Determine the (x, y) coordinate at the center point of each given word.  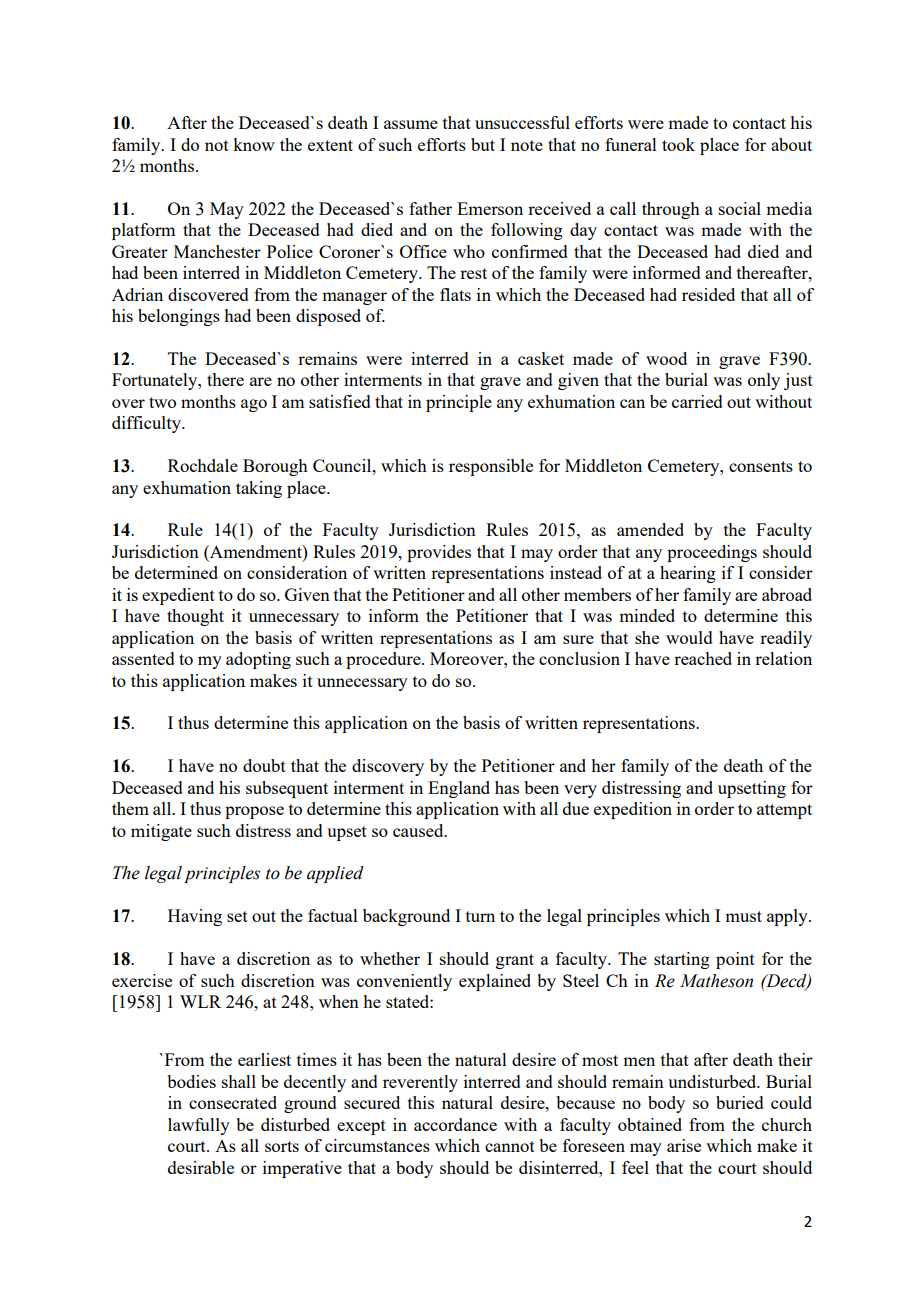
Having (195, 917)
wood (666, 358)
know (254, 144)
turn (480, 916)
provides (439, 553)
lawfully (199, 1126)
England (459, 789)
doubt (264, 765)
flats (455, 294)
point (735, 960)
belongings (179, 317)
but (483, 144)
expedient (178, 596)
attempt (784, 811)
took (678, 144)
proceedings (712, 553)
